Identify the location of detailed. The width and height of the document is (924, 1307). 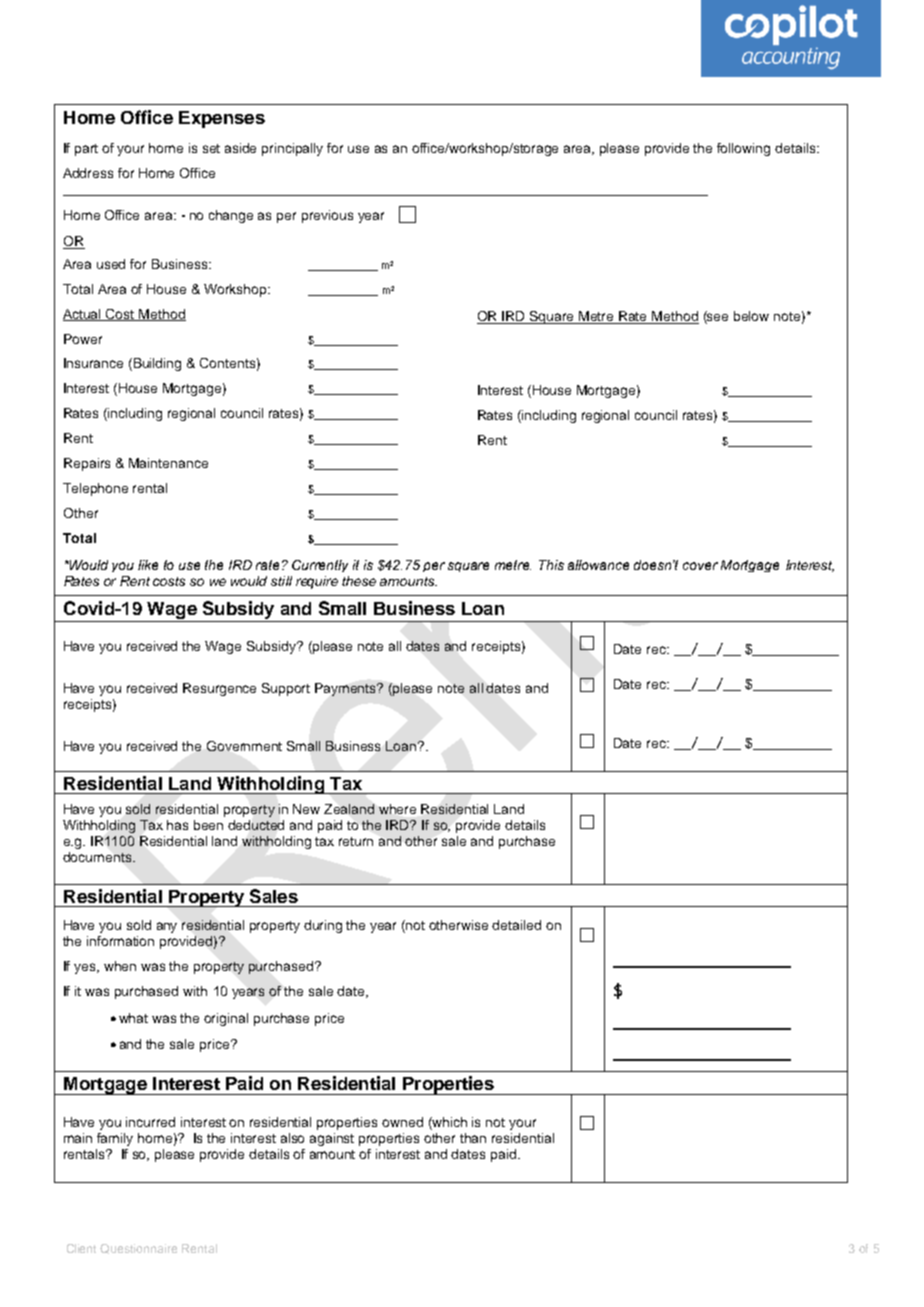
(516, 925).
